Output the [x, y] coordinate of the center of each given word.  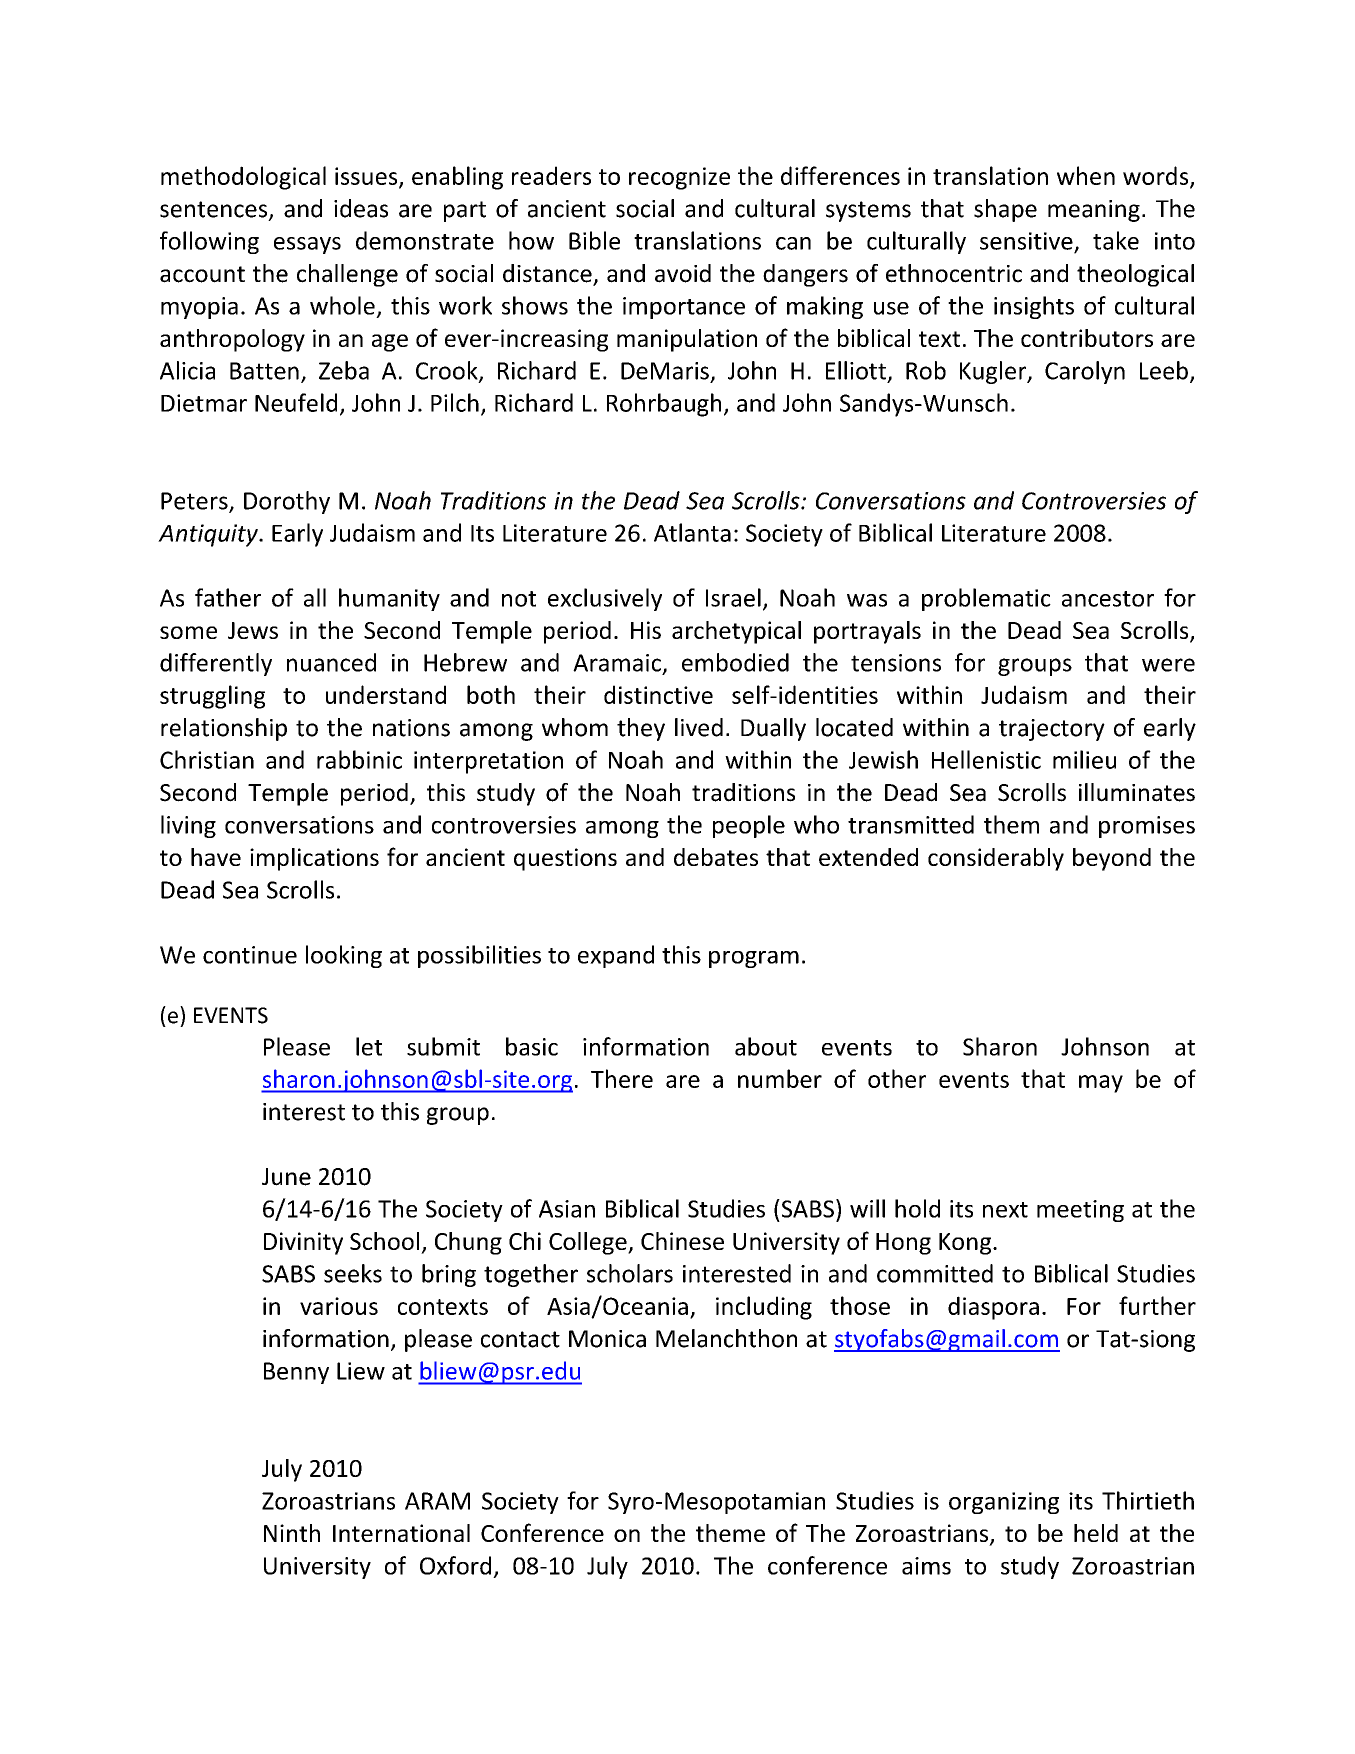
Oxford [455, 1565]
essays [307, 245]
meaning [1094, 211]
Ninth [292, 1533]
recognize [679, 178]
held [1096, 1533]
